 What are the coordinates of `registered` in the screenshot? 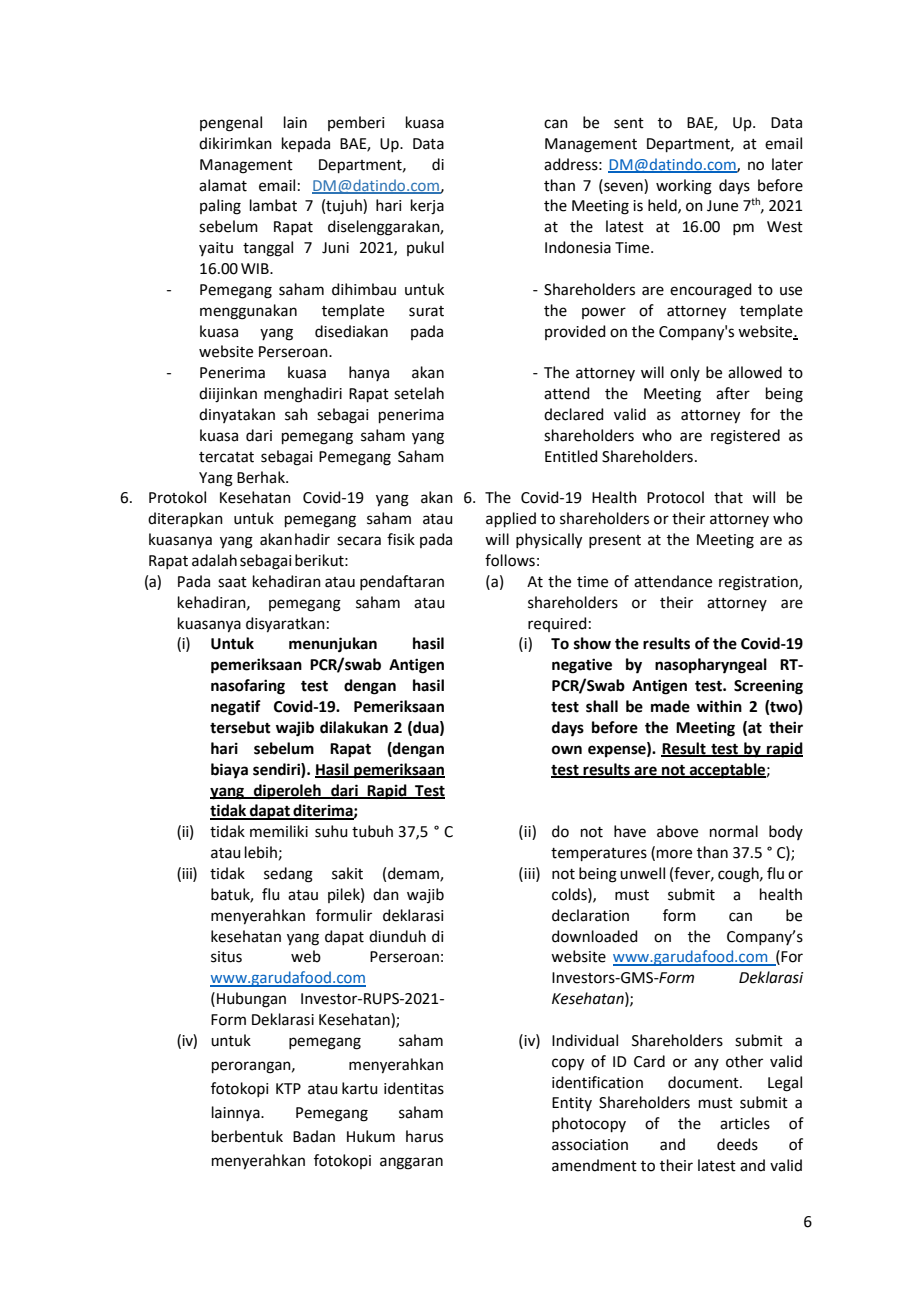 It's located at (745, 437).
